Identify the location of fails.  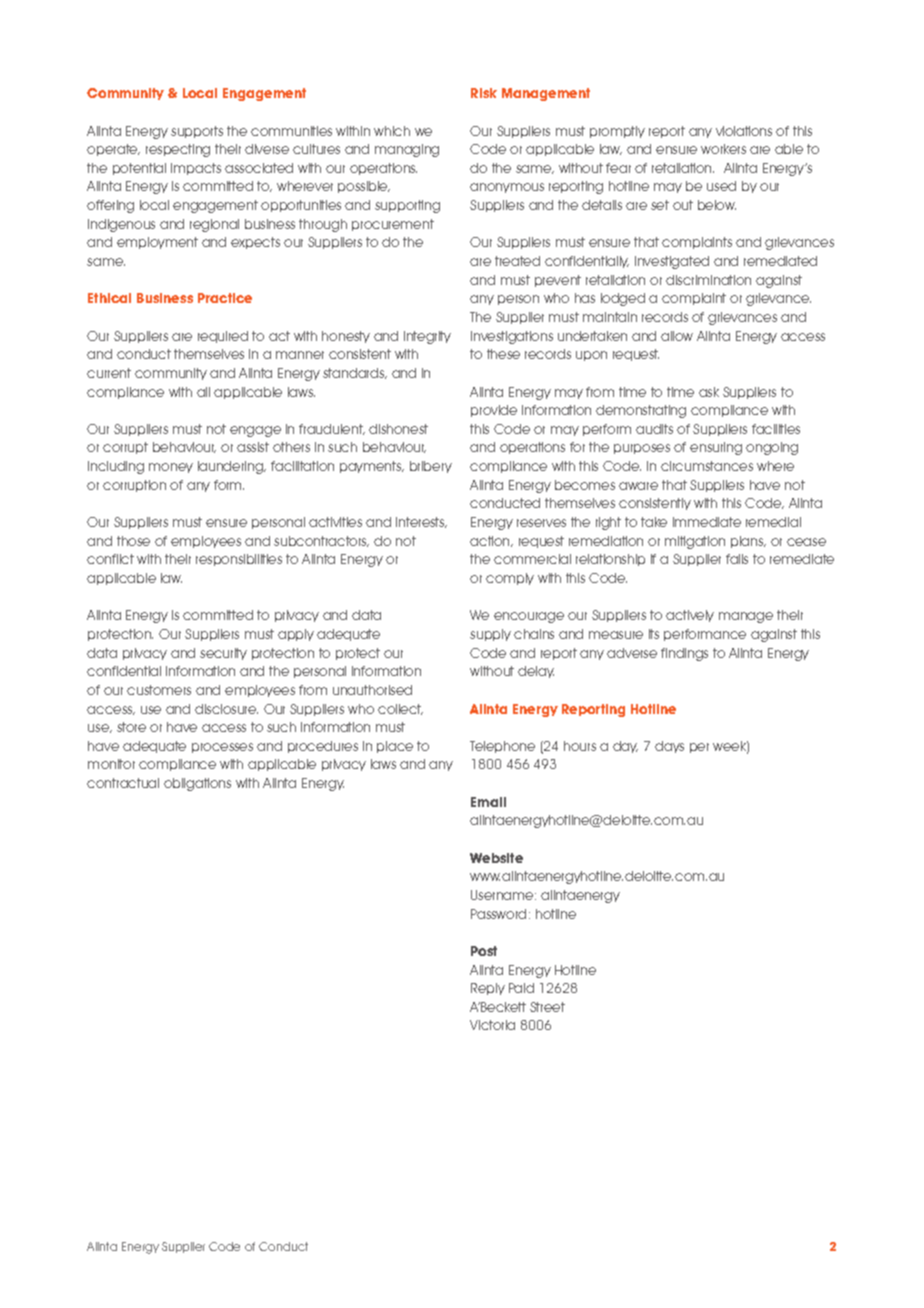
(737, 559).
